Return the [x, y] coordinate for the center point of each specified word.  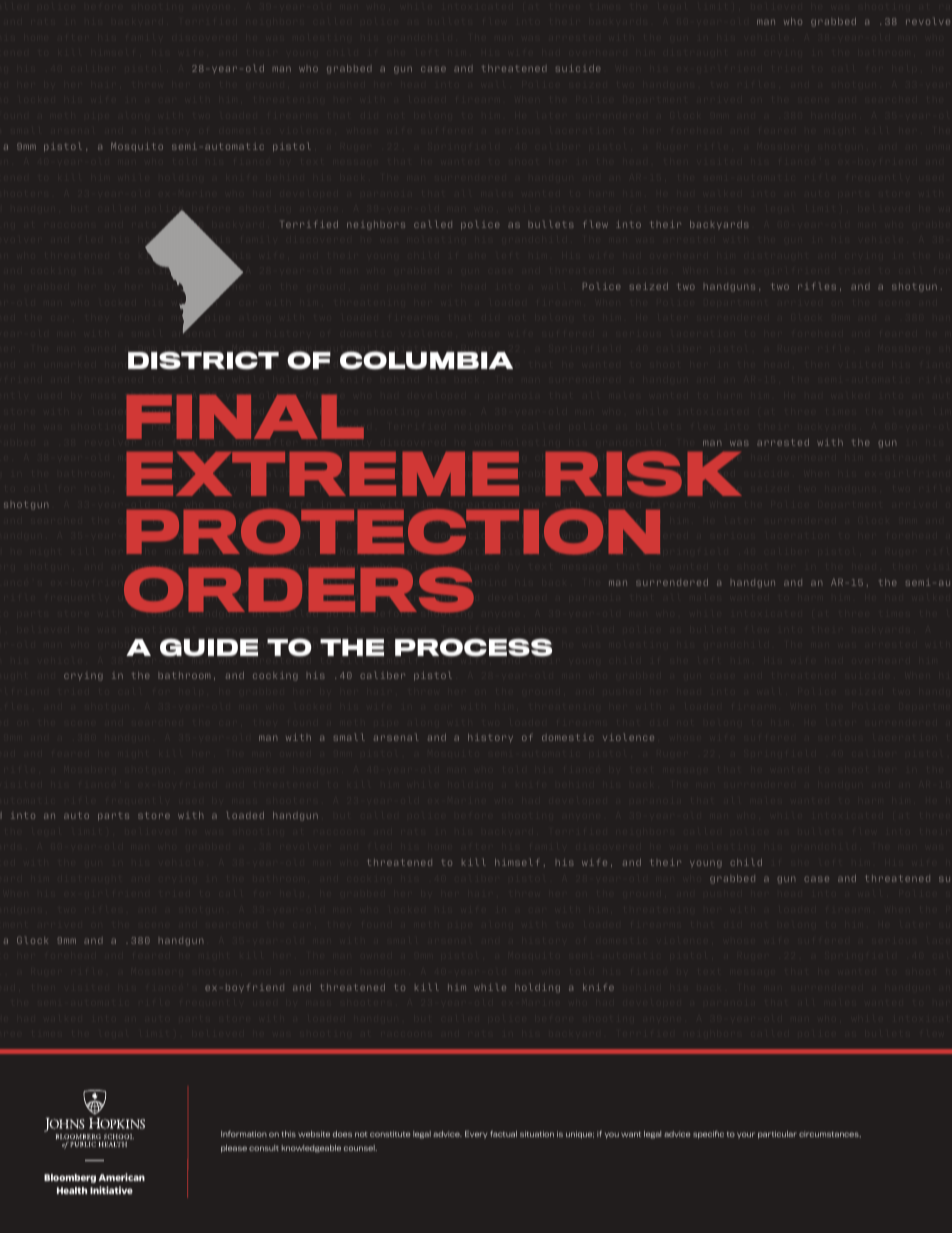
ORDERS [299, 590]
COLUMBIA [426, 360]
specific [708, 1134]
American [121, 1177]
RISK [644, 474]
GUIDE [209, 647]
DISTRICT [203, 360]
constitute [390, 1134]
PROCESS [473, 647]
